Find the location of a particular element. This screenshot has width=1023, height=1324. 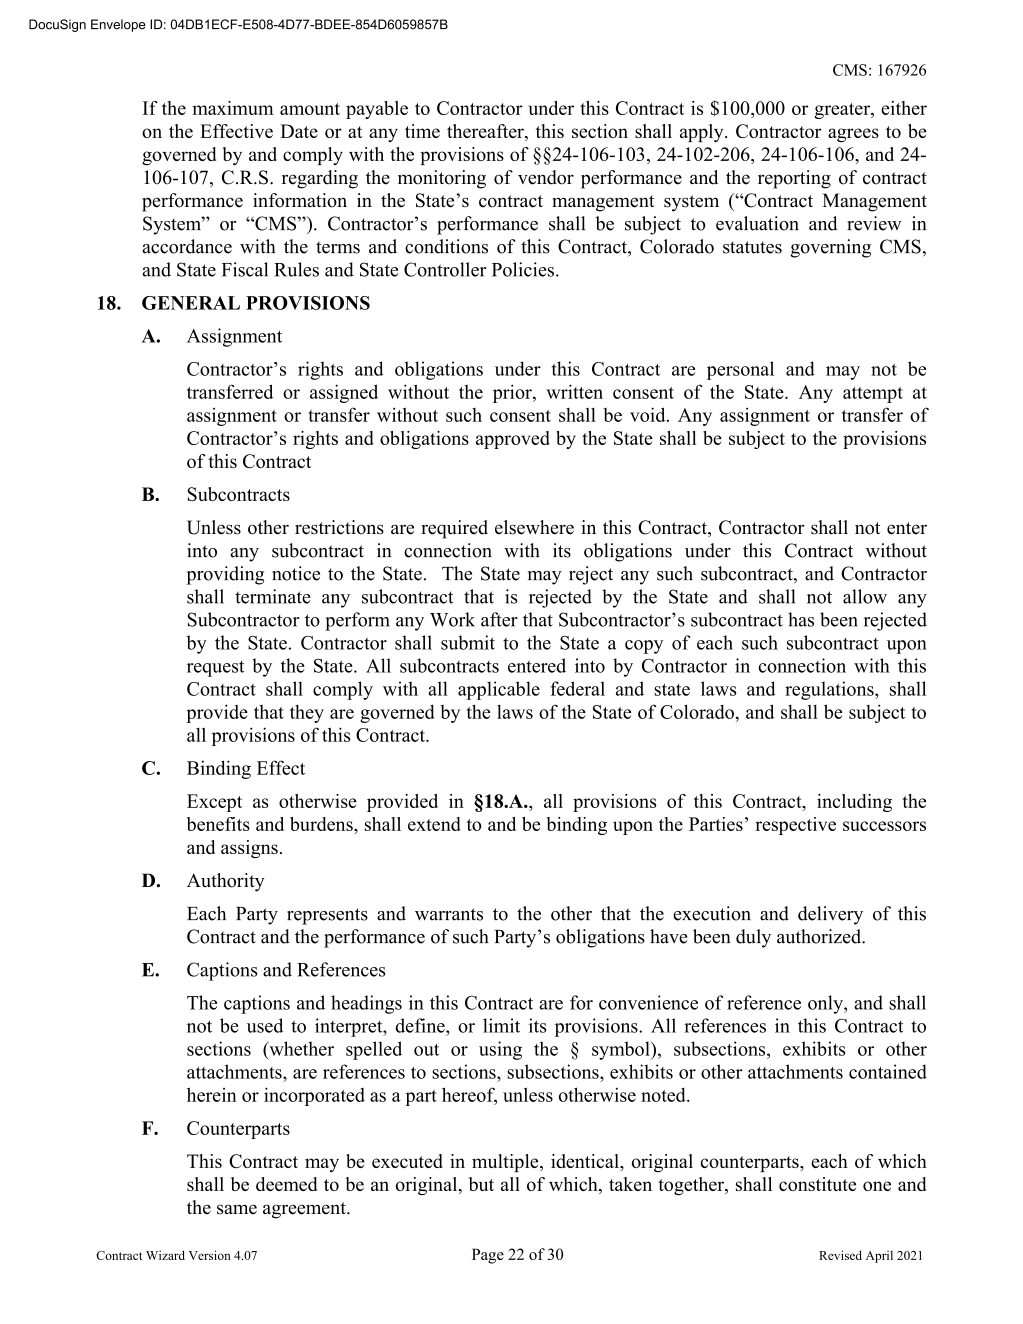

allow is located at coordinates (865, 596).
